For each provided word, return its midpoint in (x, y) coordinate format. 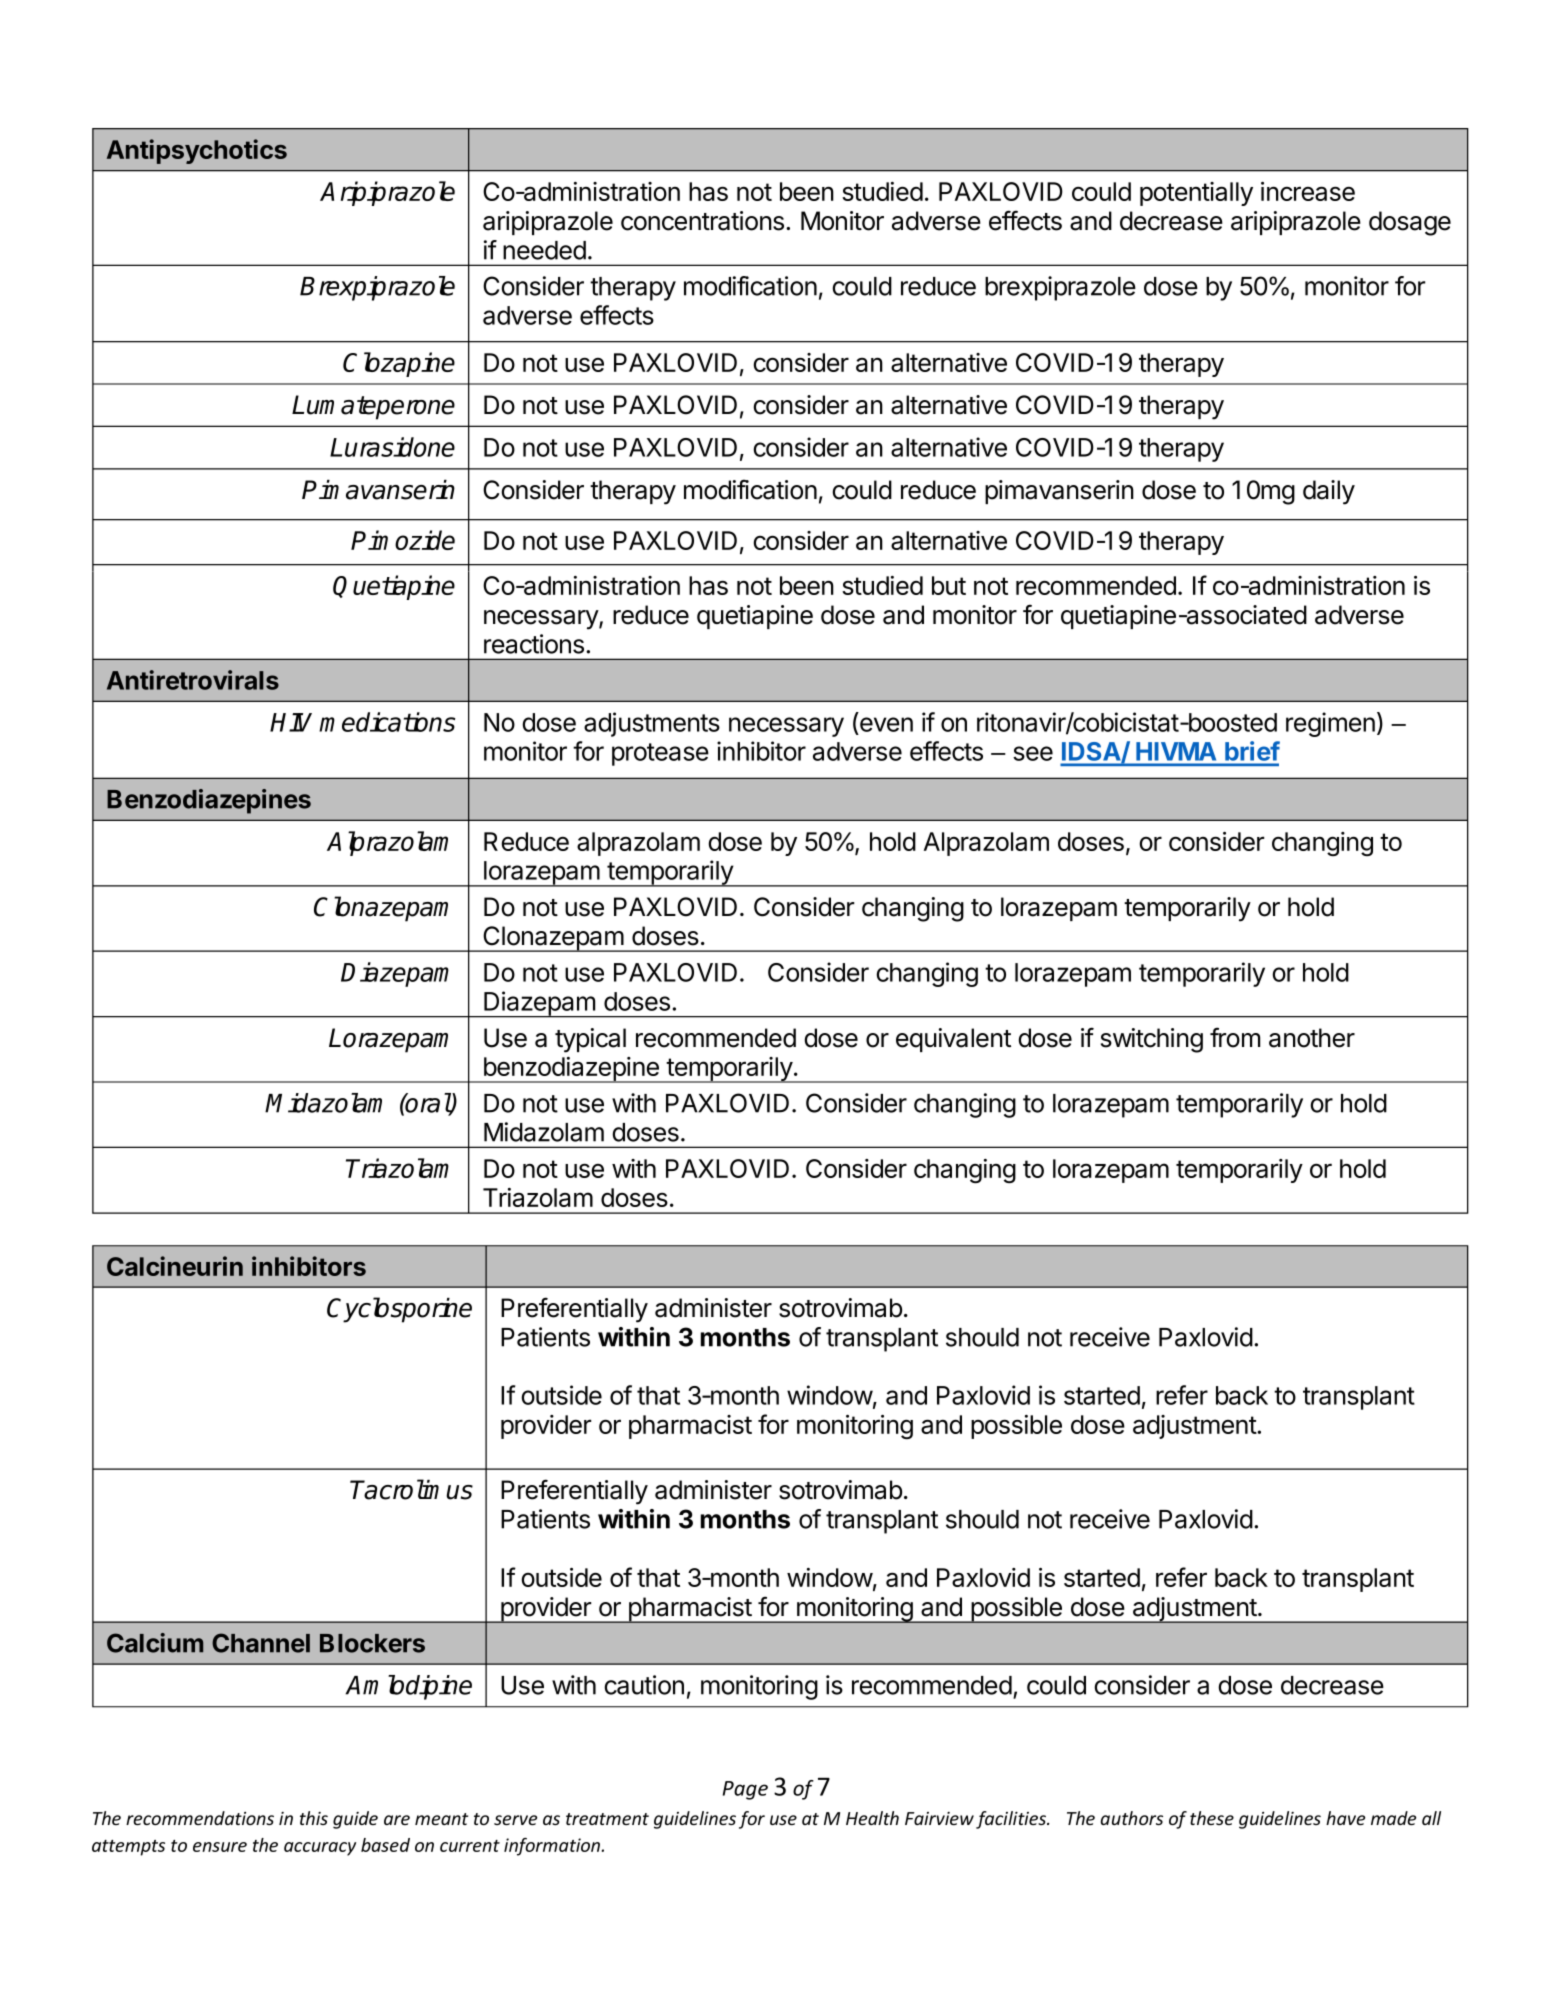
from (1235, 1037)
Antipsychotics (197, 151)
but (949, 585)
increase (1308, 191)
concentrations (702, 221)
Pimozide (403, 540)
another (1312, 1038)
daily (1329, 492)
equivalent (953, 1040)
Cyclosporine (399, 1310)
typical (590, 1040)
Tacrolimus (411, 1489)
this (314, 1818)
